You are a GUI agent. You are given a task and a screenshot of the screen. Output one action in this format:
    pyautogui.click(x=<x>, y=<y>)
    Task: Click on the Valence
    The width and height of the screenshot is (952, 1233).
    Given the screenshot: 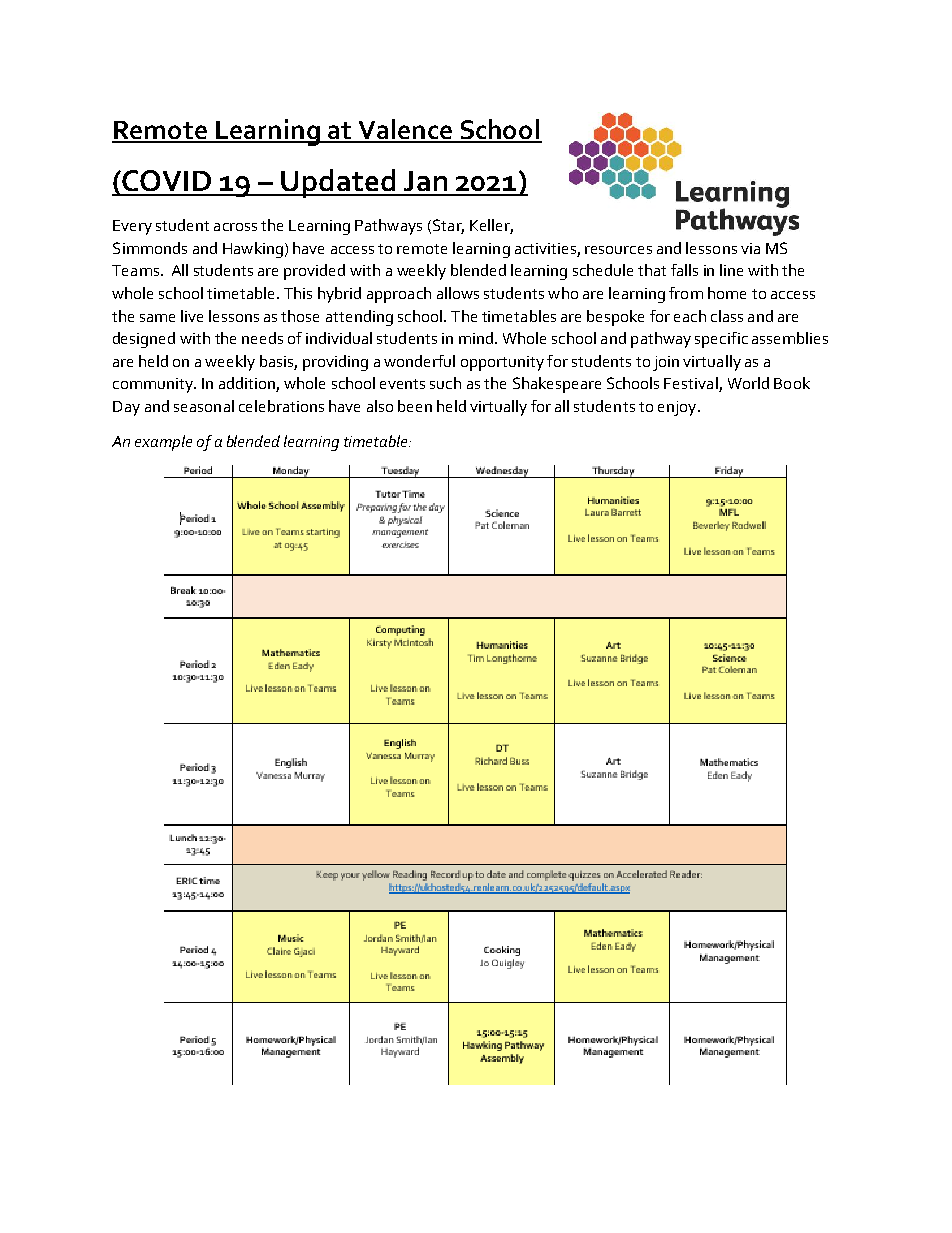 What is the action you would take?
    pyautogui.click(x=405, y=130)
